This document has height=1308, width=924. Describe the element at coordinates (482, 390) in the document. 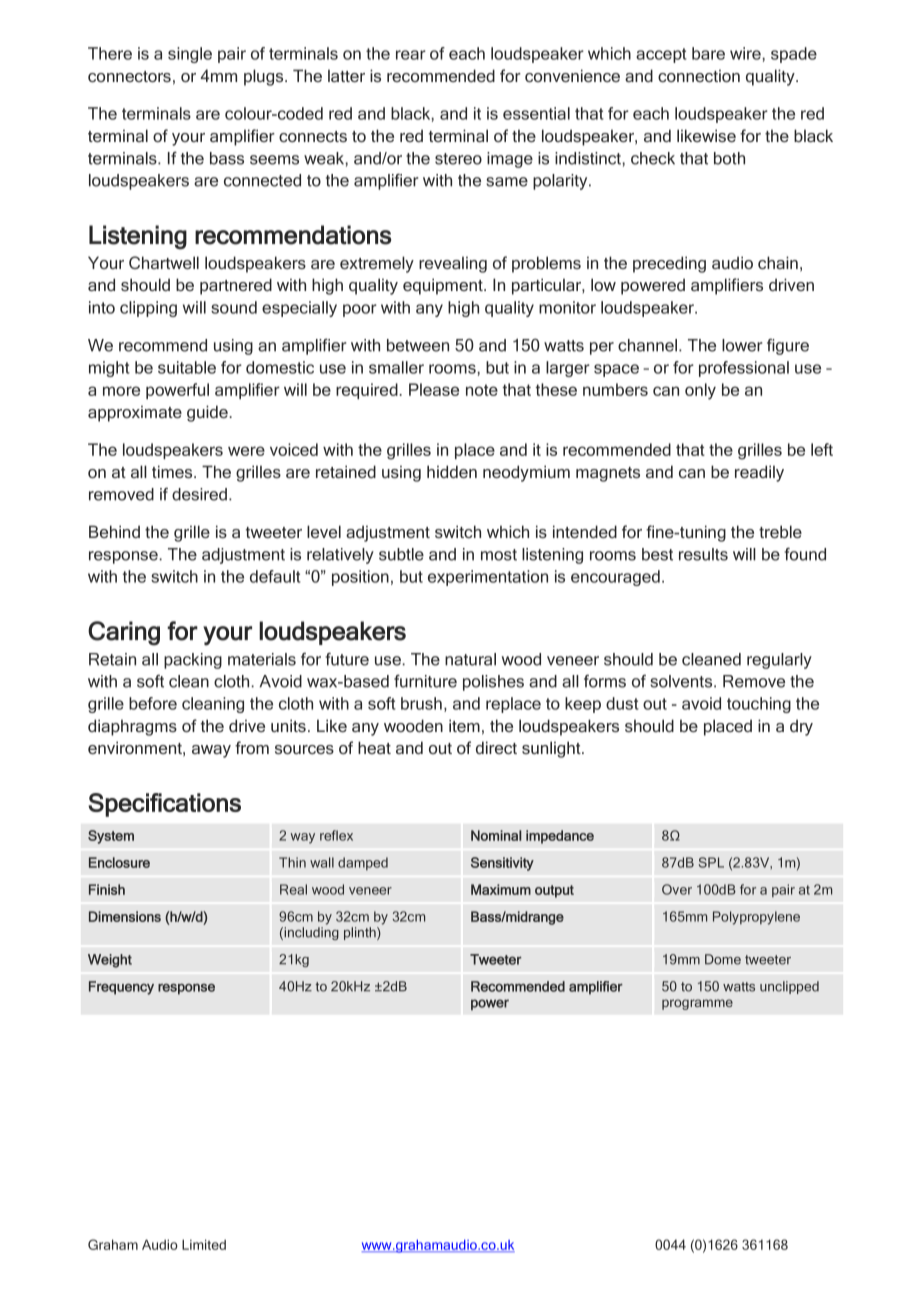

I see `note` at that location.
